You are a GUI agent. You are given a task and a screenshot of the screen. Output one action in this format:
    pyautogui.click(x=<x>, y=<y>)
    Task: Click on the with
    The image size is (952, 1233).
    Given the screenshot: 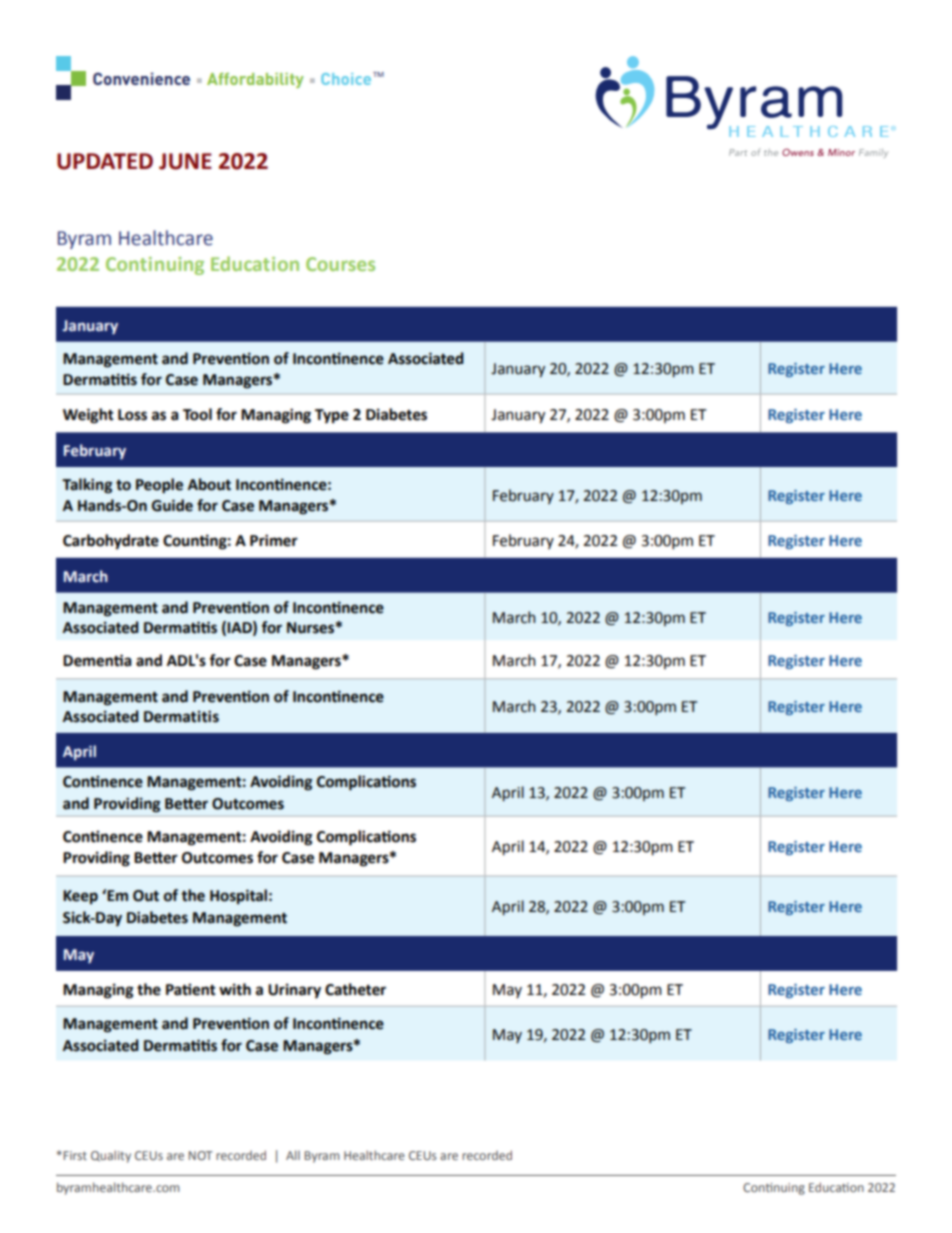 What is the action you would take?
    pyautogui.click(x=235, y=989)
